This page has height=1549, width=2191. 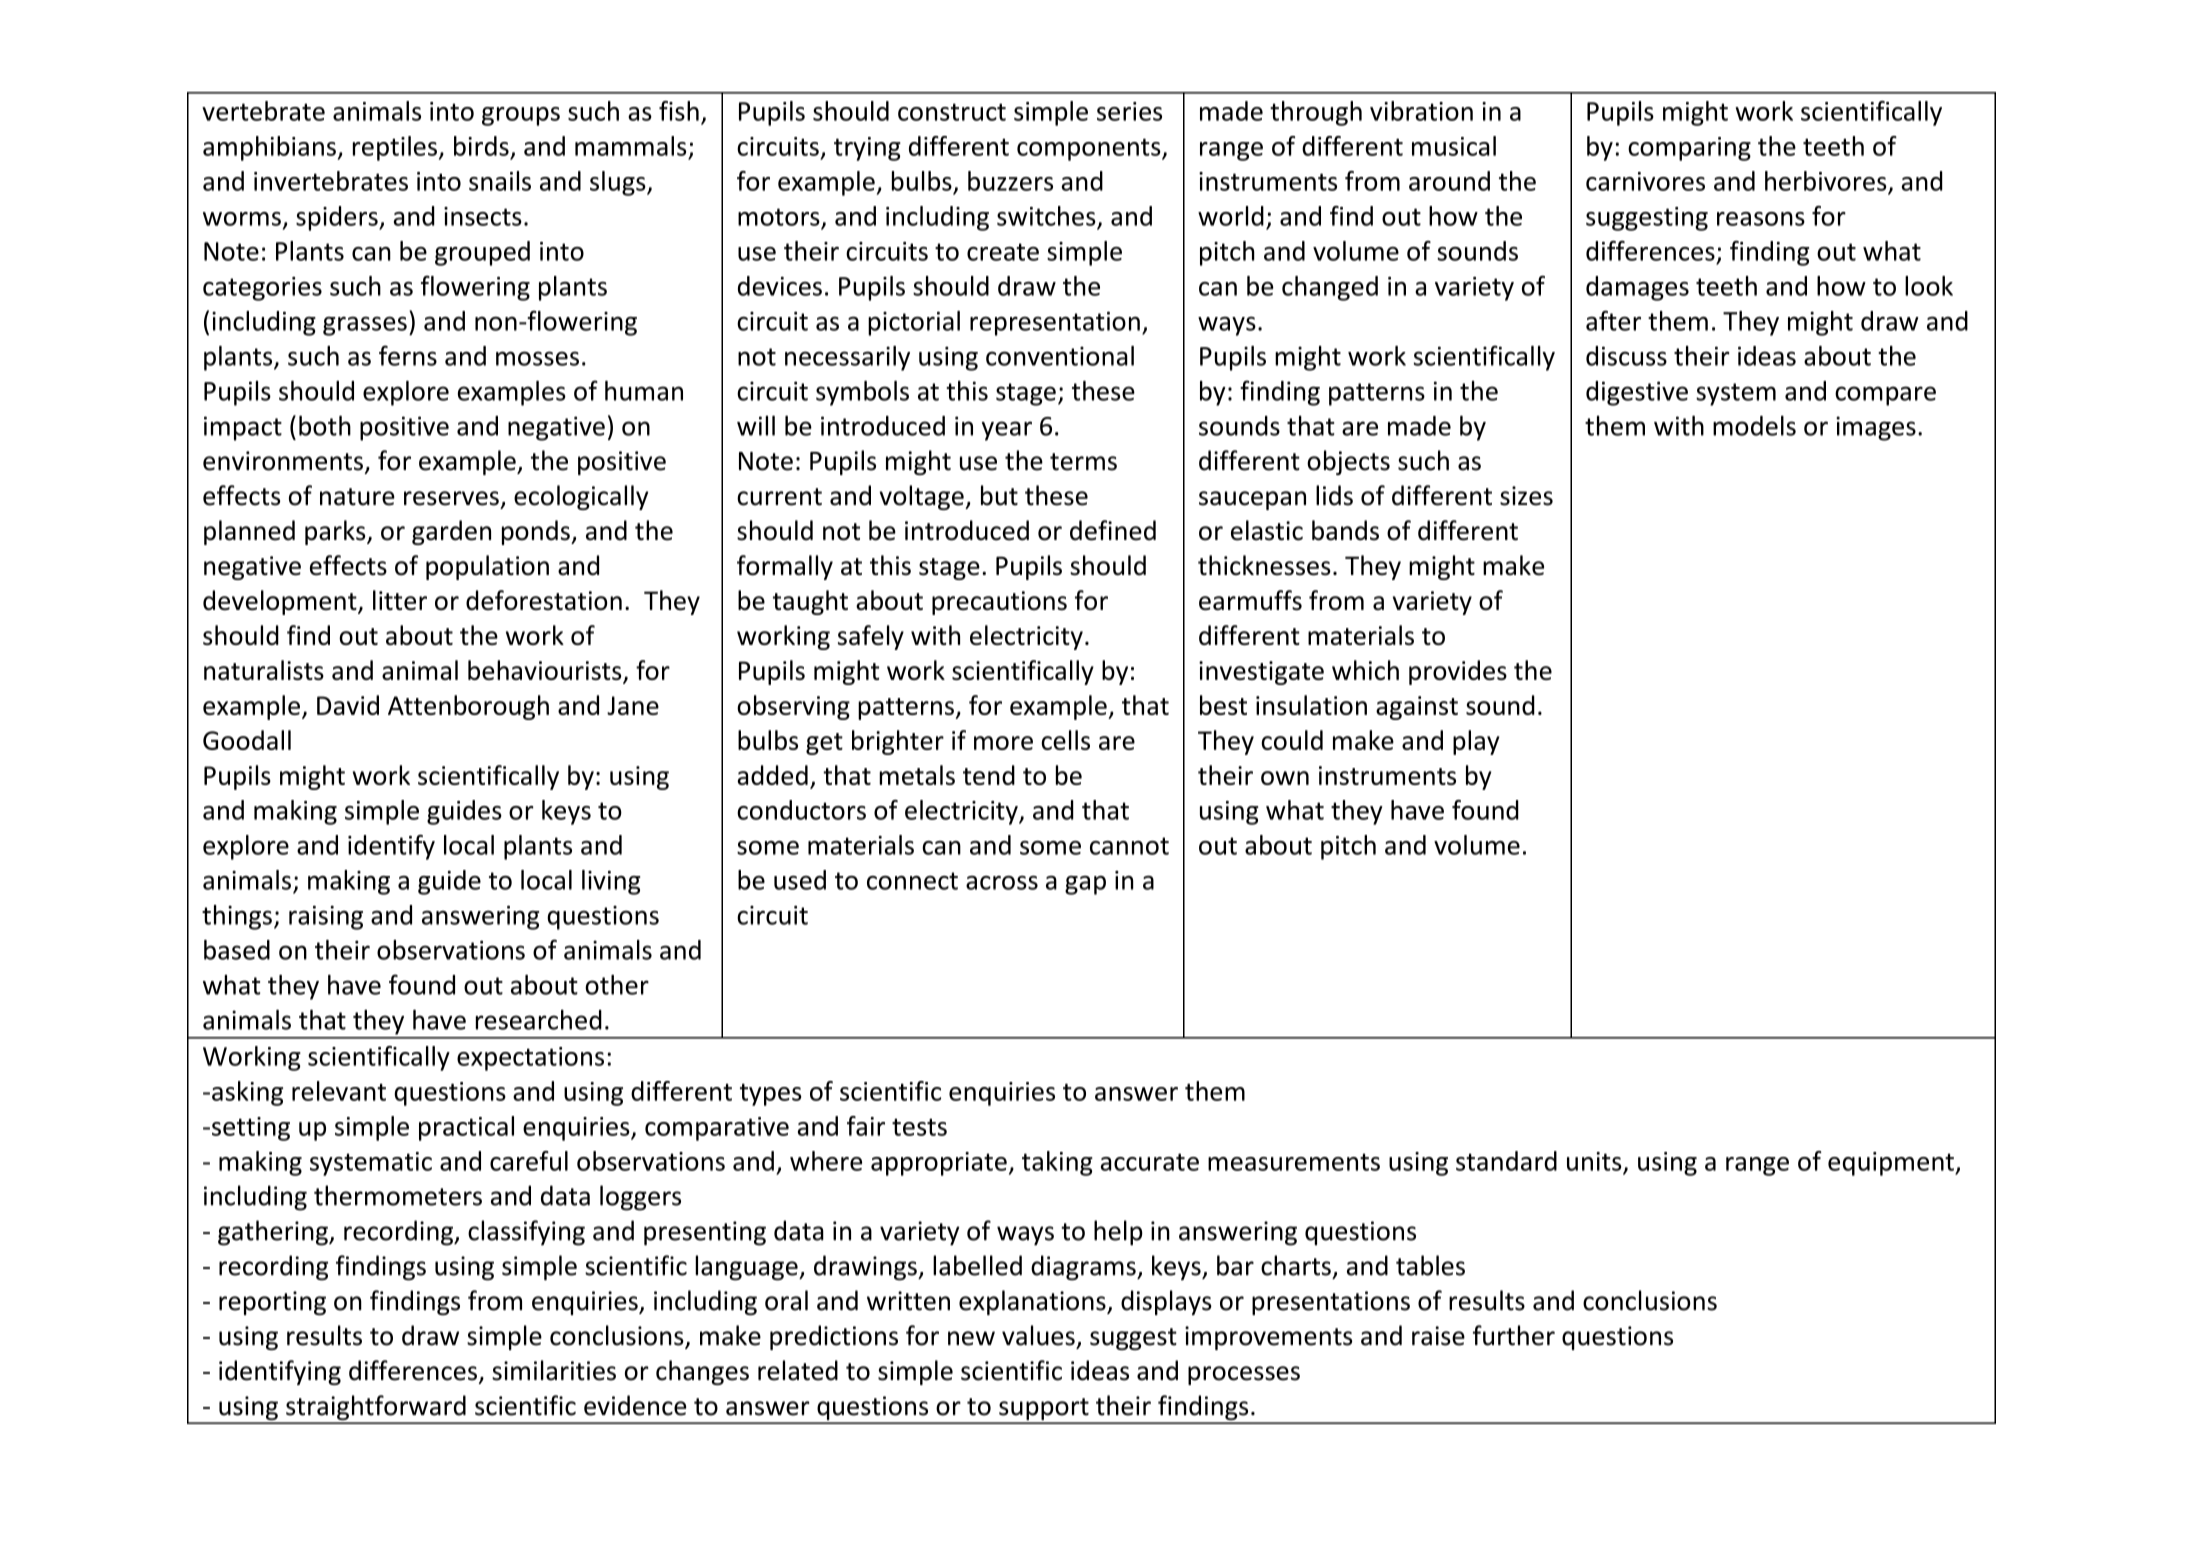 What do you see at coordinates (1417, 708) in the page?
I see `against` at bounding box center [1417, 708].
